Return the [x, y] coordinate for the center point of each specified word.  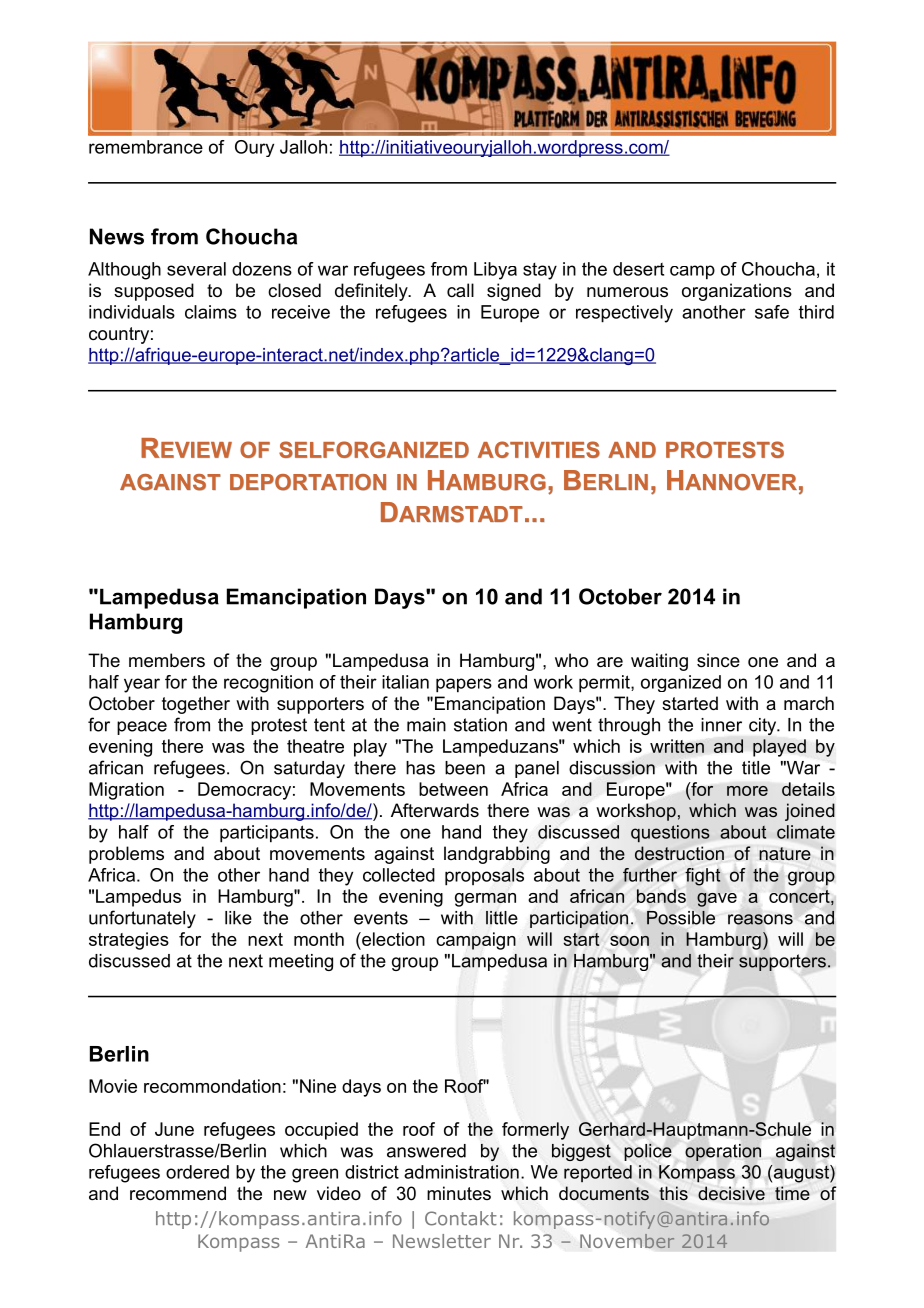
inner [721, 725]
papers [464, 685]
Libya [495, 271]
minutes [459, 1193]
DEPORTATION [308, 482]
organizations [737, 292]
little [502, 918]
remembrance [146, 147]
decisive [731, 1193]
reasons [760, 919]
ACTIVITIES [539, 449]
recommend [178, 1193]
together [196, 705]
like [238, 918]
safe [772, 312]
